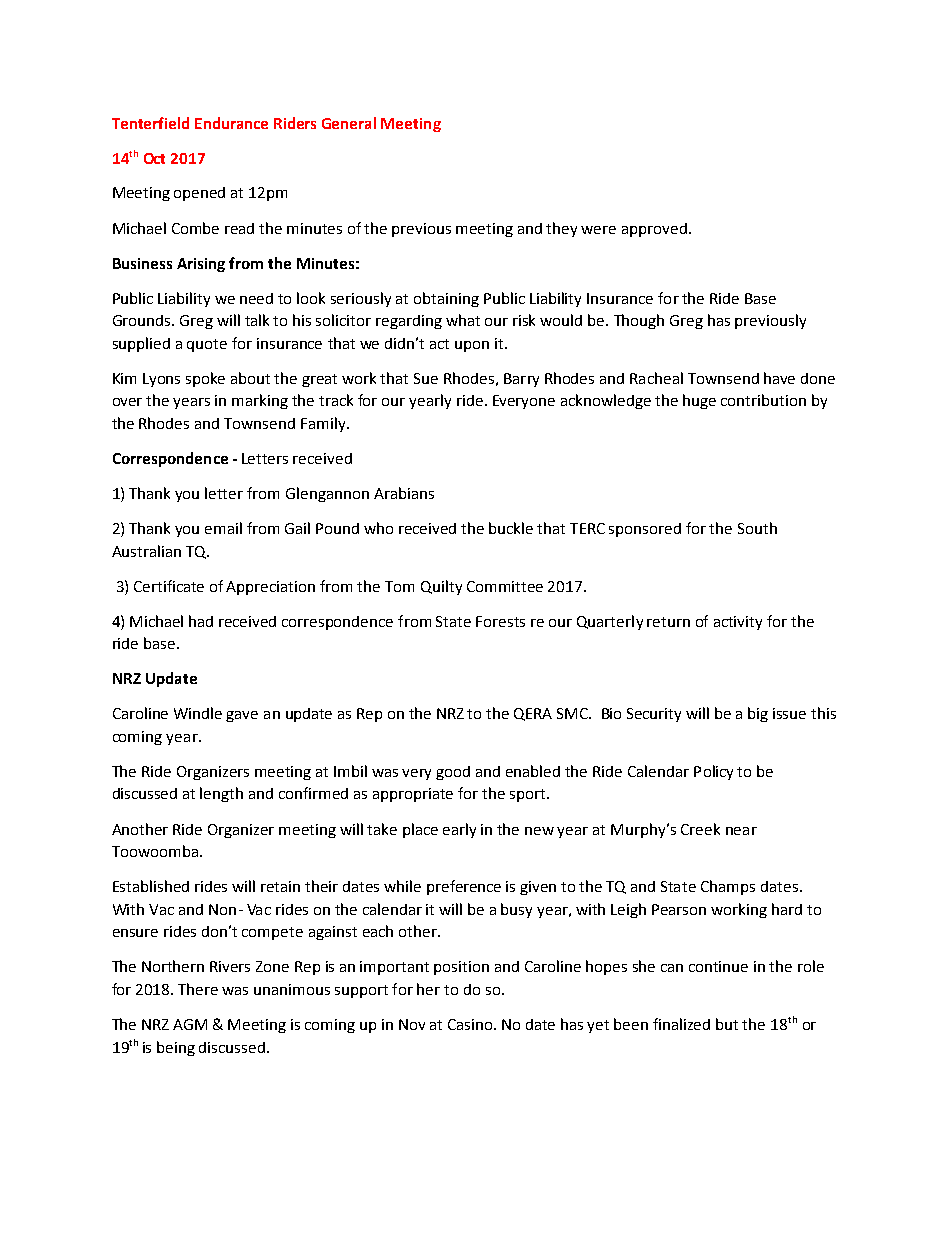 This screenshot has height=1233, width=952. What do you see at coordinates (738, 623) in the screenshot?
I see `activity` at bounding box center [738, 623].
